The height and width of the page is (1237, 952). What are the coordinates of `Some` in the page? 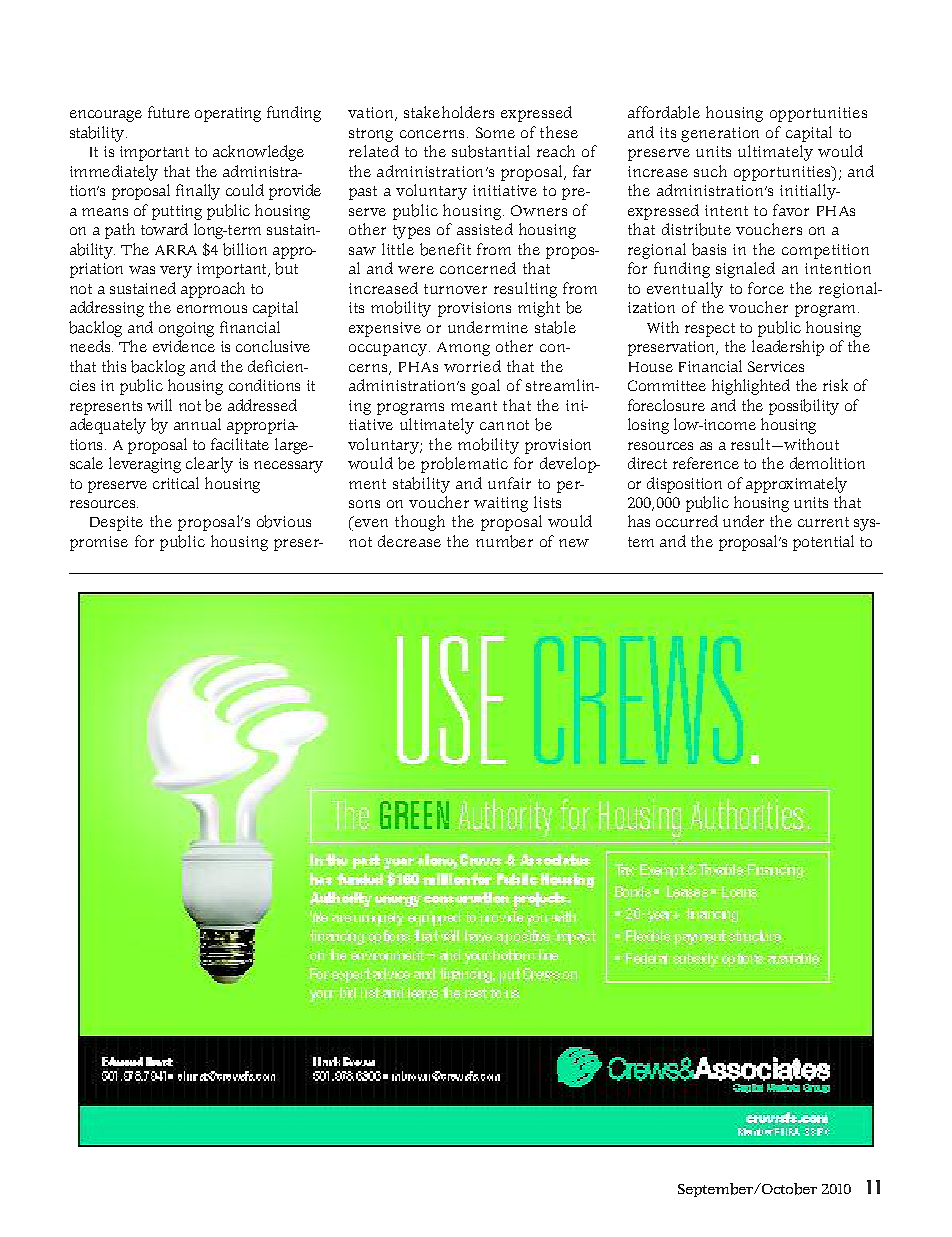 It's located at (495, 132).
